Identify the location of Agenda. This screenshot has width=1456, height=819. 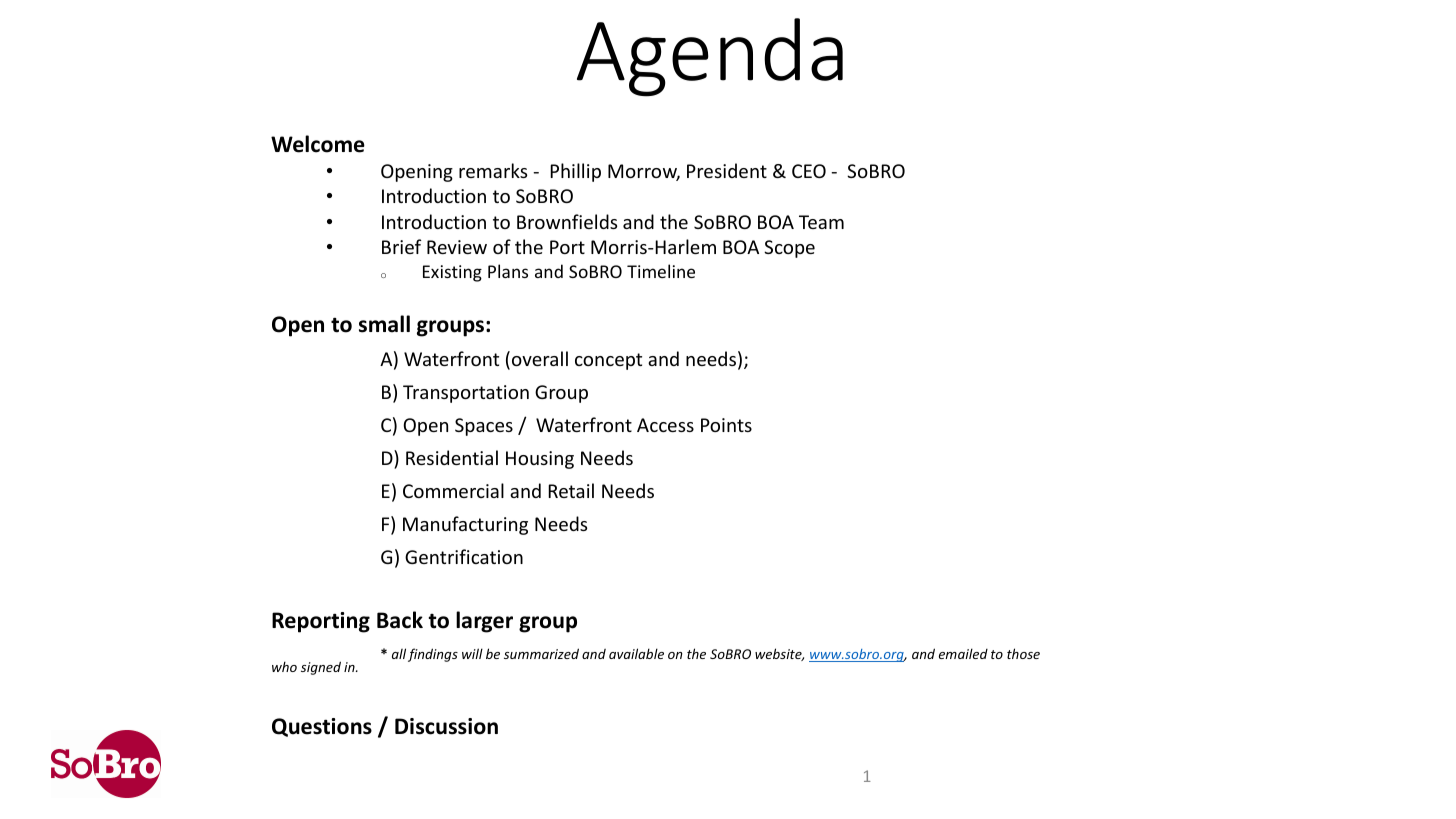
(710, 57).
